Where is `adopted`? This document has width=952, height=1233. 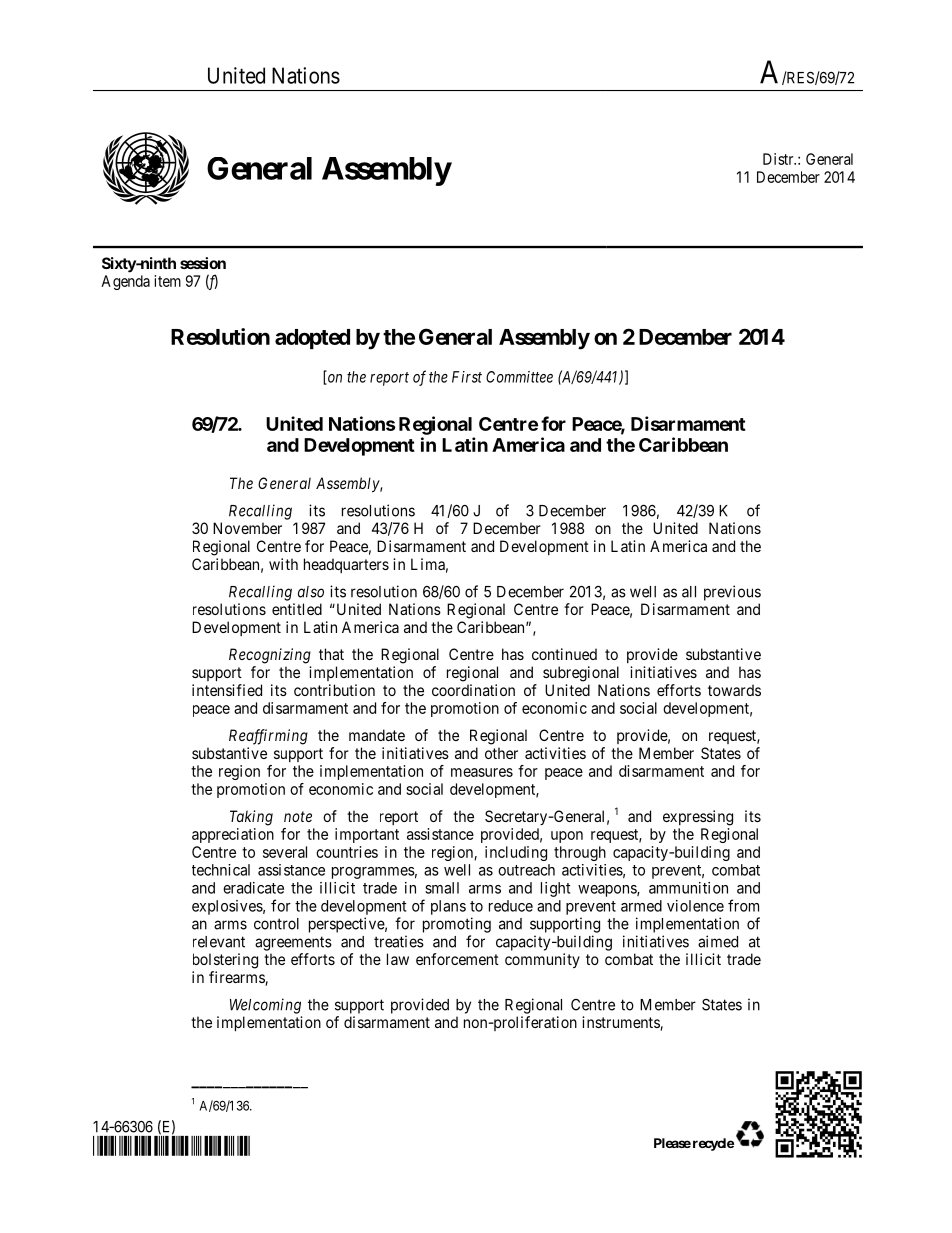
adopted is located at coordinates (312, 339).
